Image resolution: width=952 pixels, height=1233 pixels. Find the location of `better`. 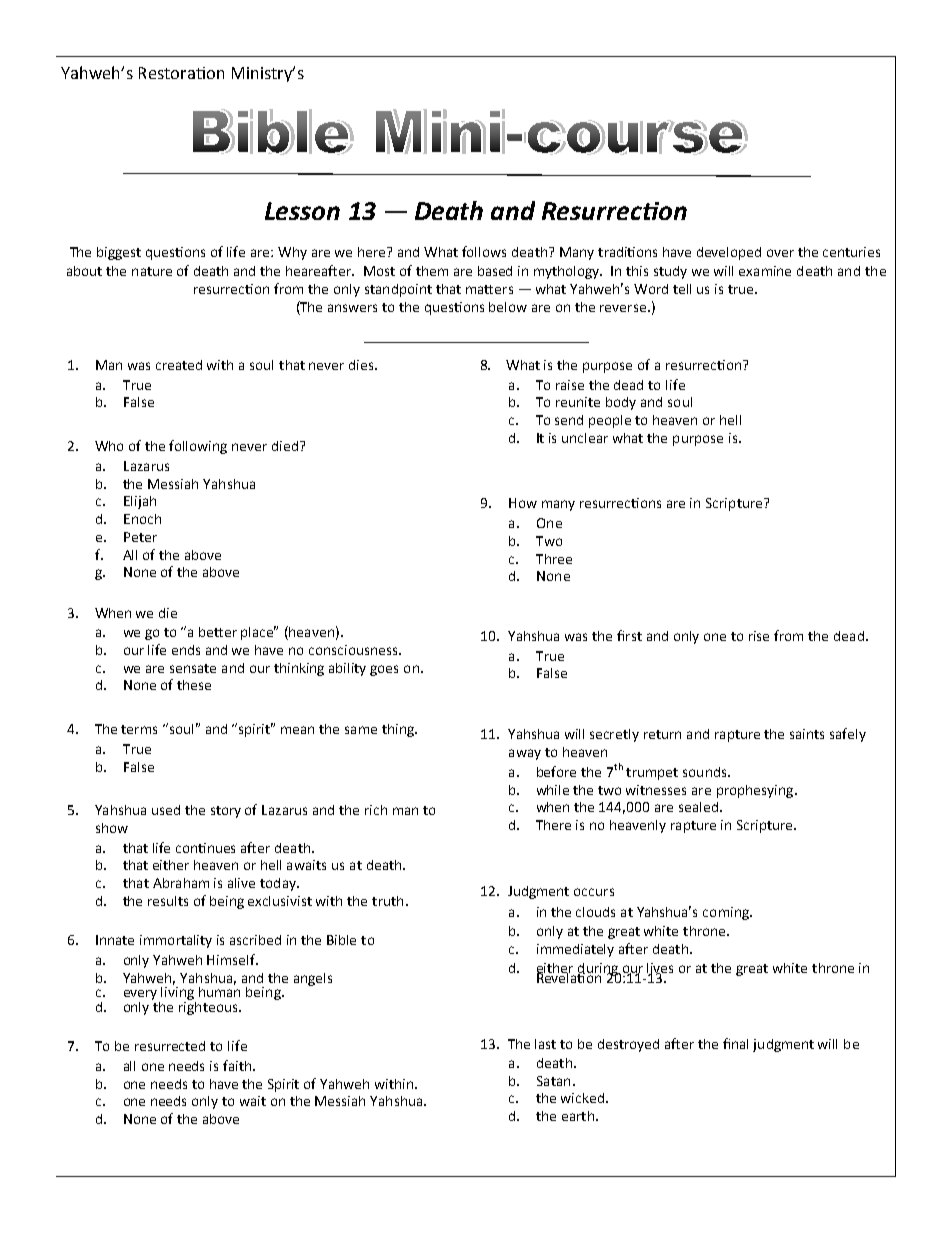

better is located at coordinates (218, 632).
